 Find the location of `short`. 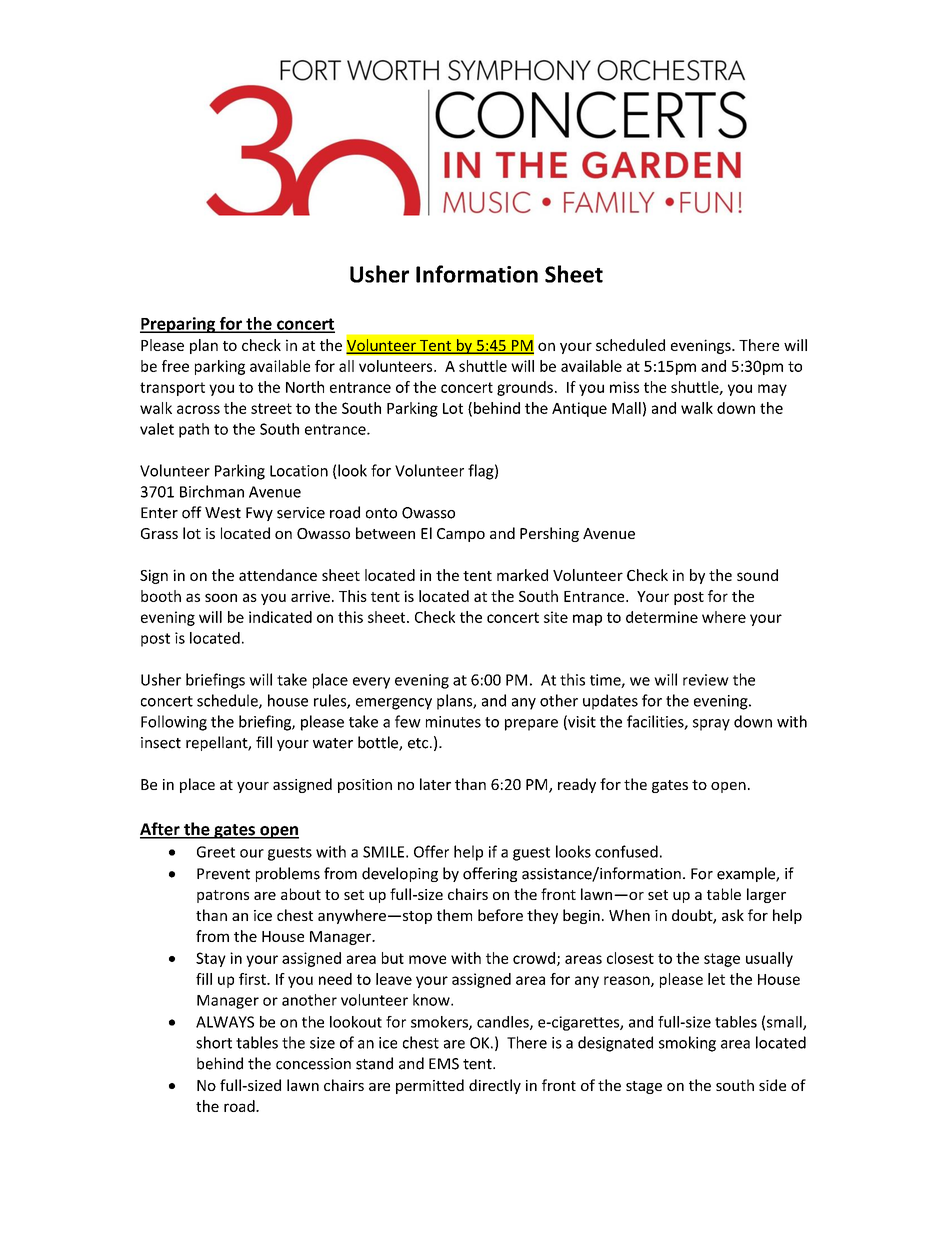

short is located at coordinates (214, 1042).
